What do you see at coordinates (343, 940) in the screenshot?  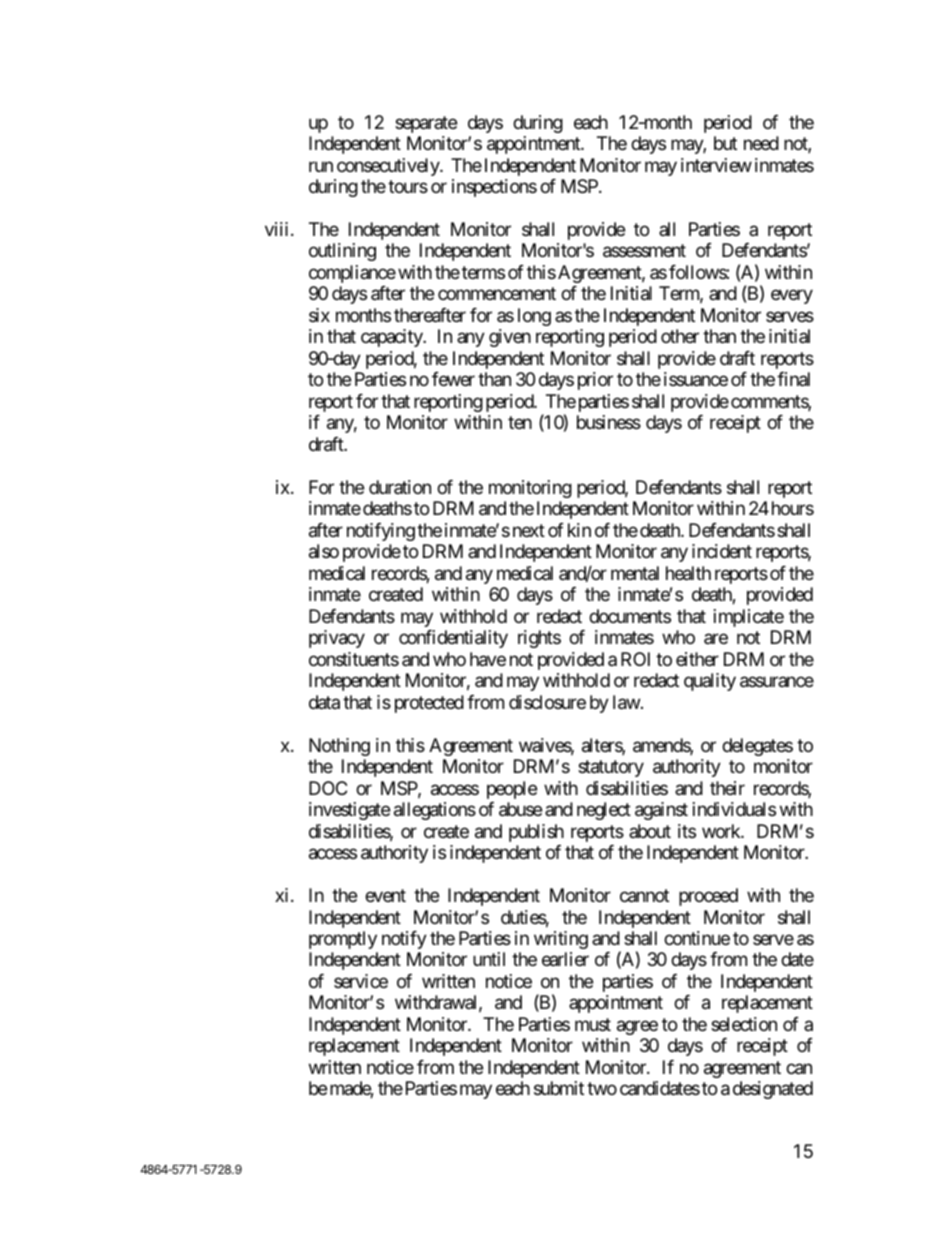 I see `promptly` at bounding box center [343, 940].
